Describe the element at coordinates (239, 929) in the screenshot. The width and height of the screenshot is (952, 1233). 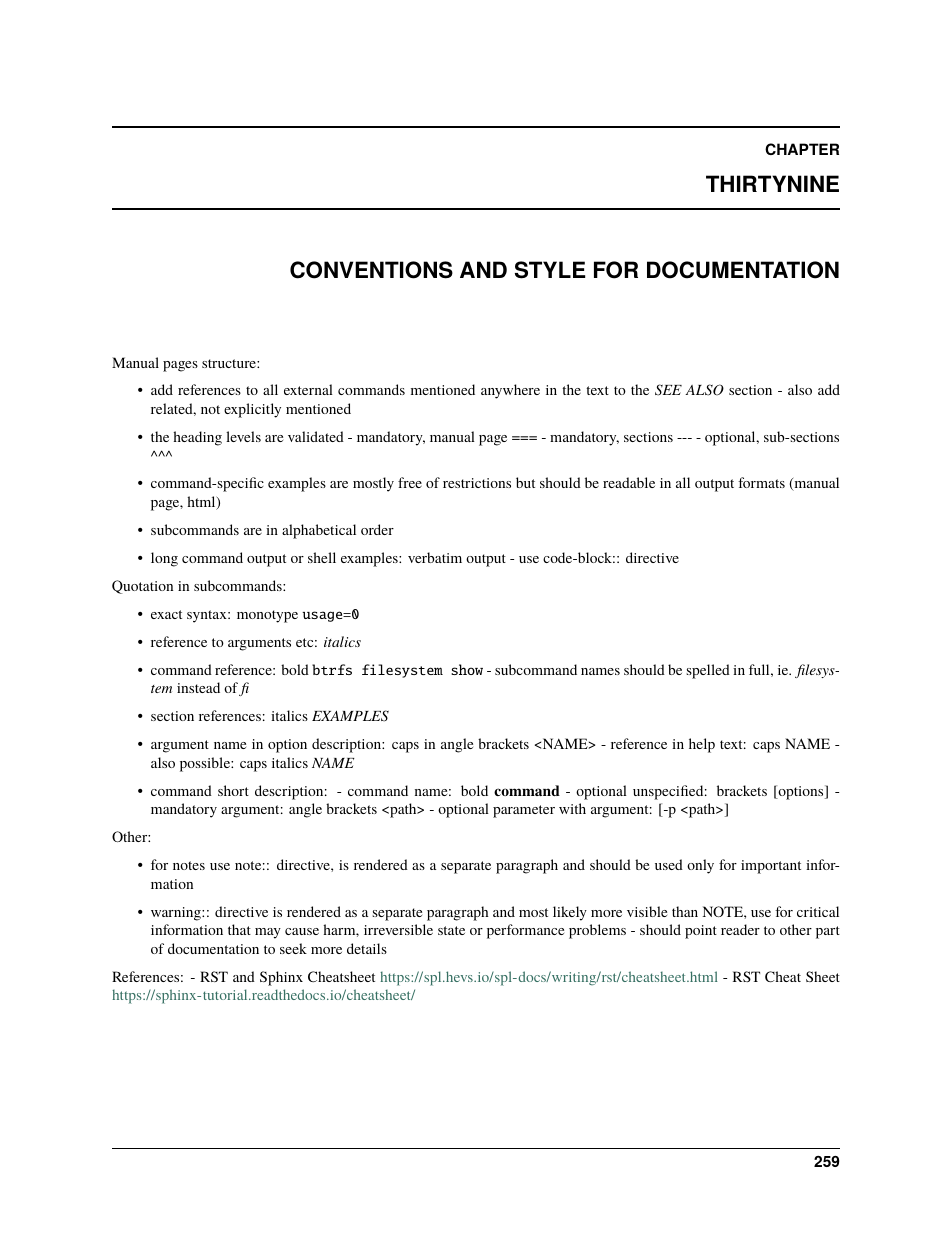
I see `that` at that location.
